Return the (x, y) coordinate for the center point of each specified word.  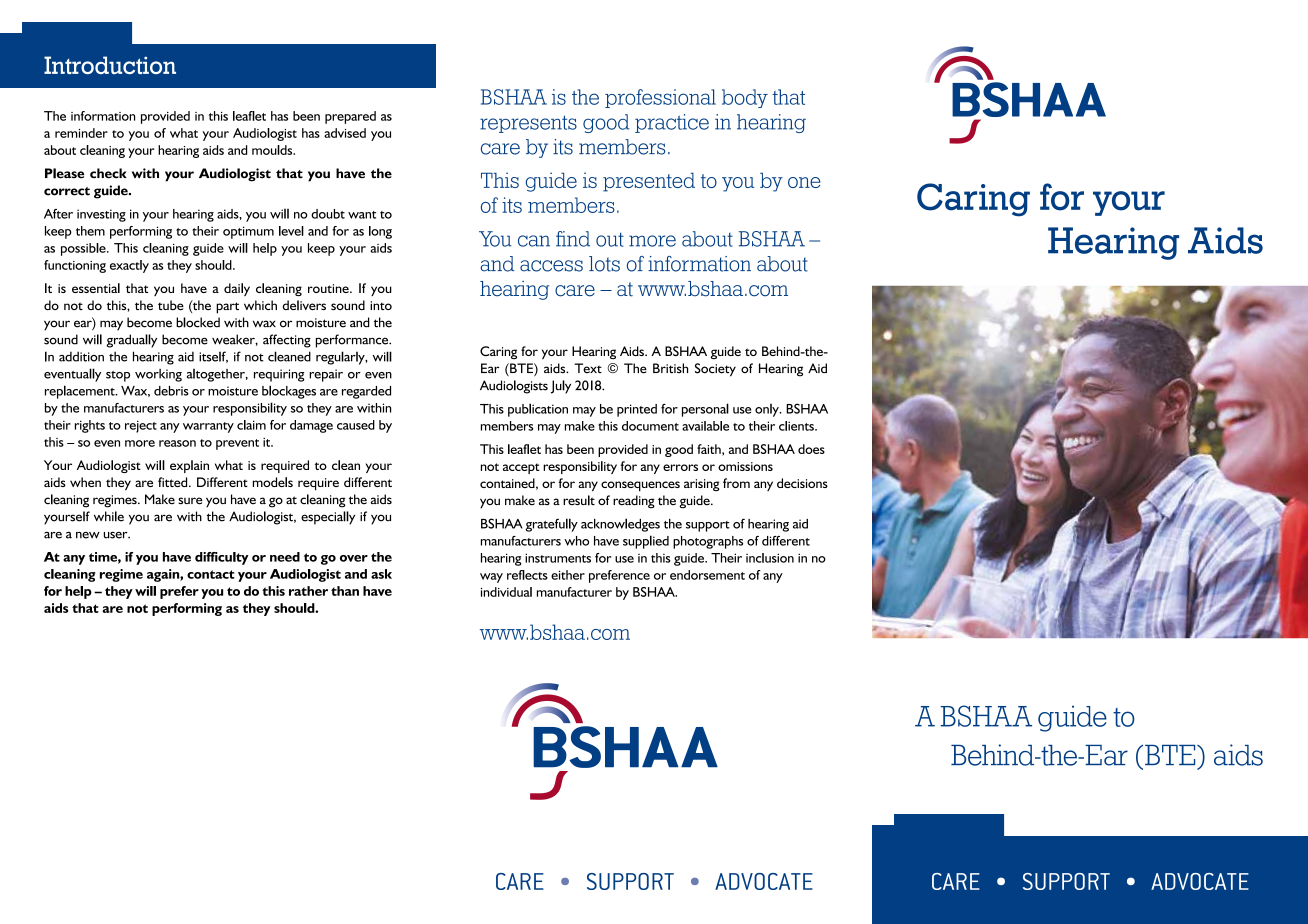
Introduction (110, 65)
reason (177, 443)
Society (715, 370)
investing (101, 215)
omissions (745, 466)
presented (649, 182)
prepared (350, 117)
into (381, 305)
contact (211, 574)
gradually (131, 341)
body (745, 98)
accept (521, 468)
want (362, 215)
